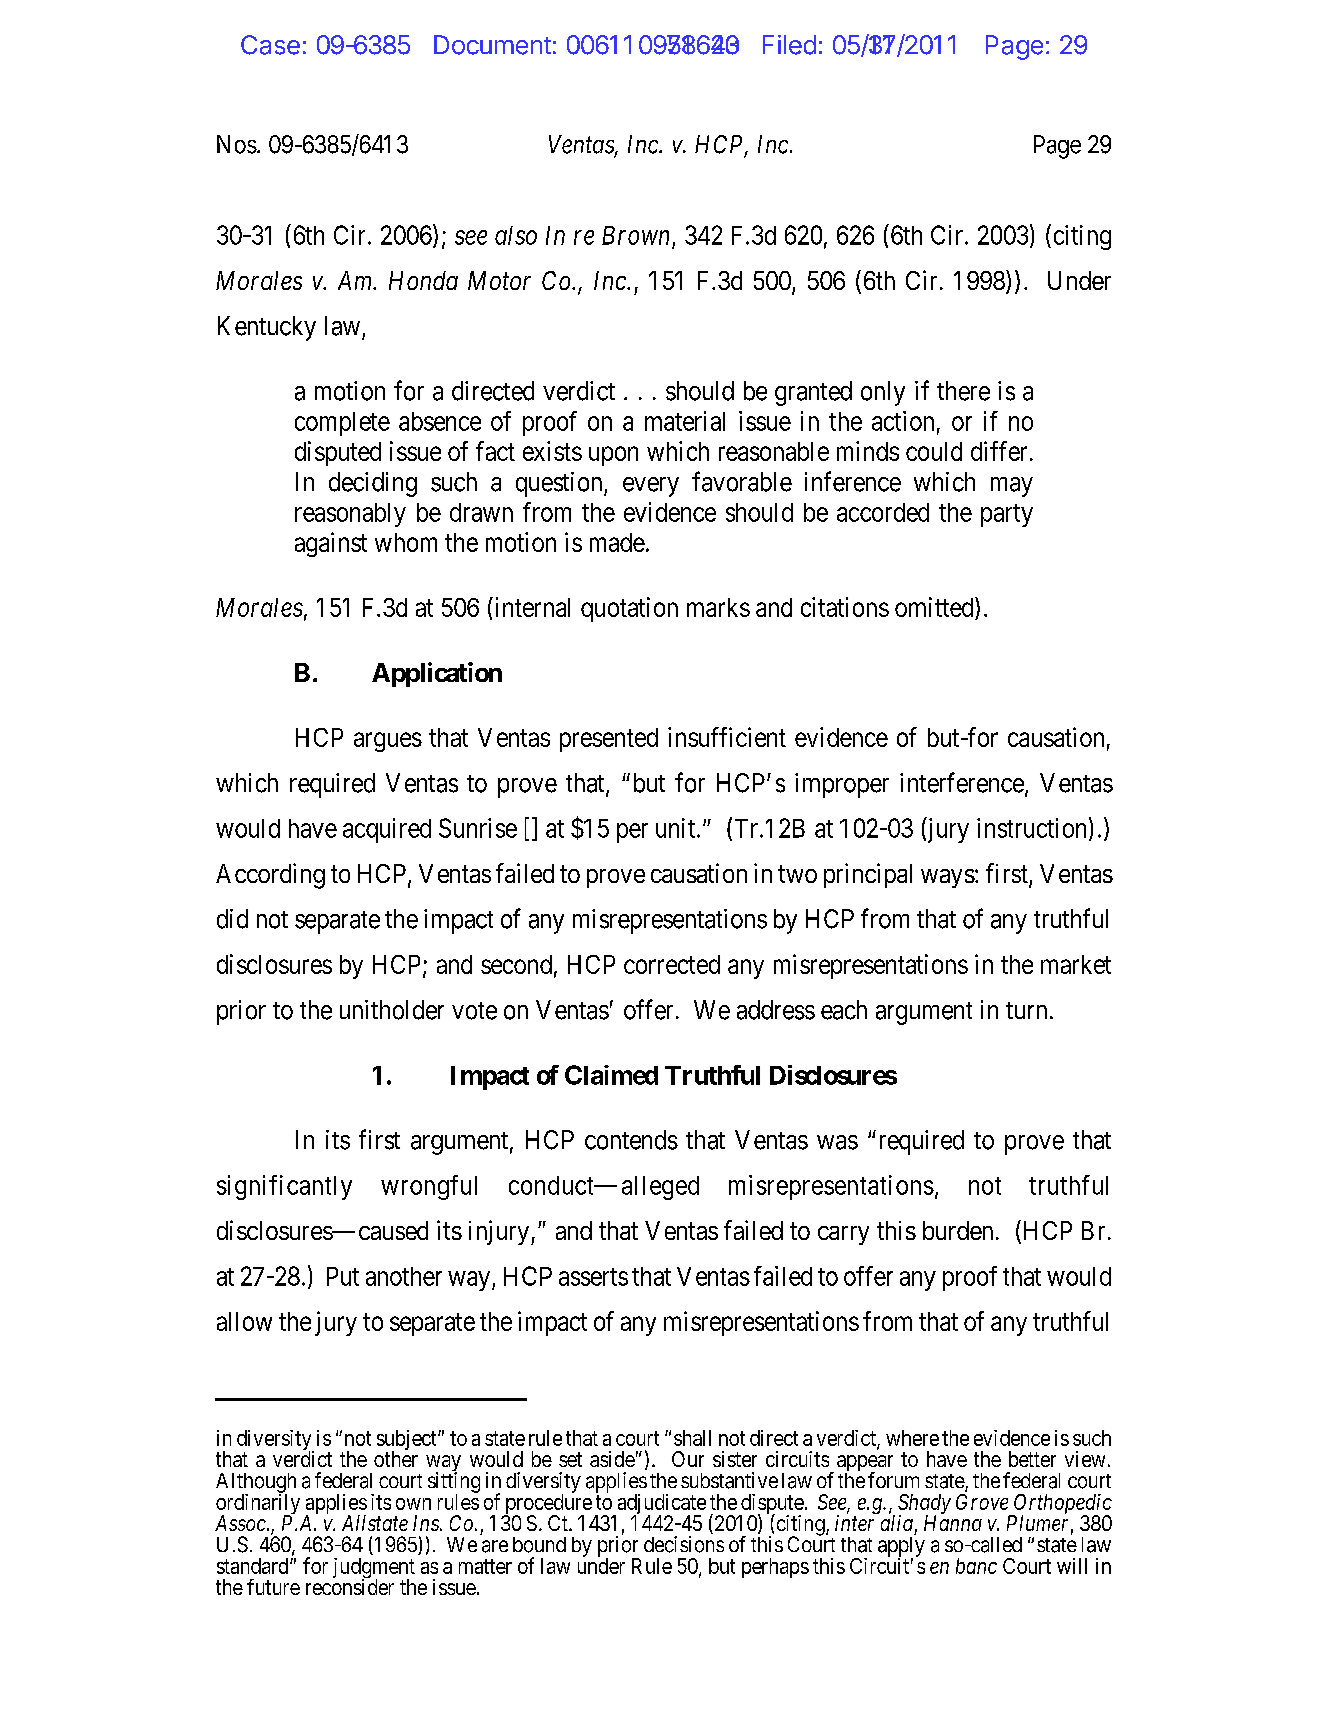 This page has width=1327, height=1717. I want to click on ways, so click(948, 878).
